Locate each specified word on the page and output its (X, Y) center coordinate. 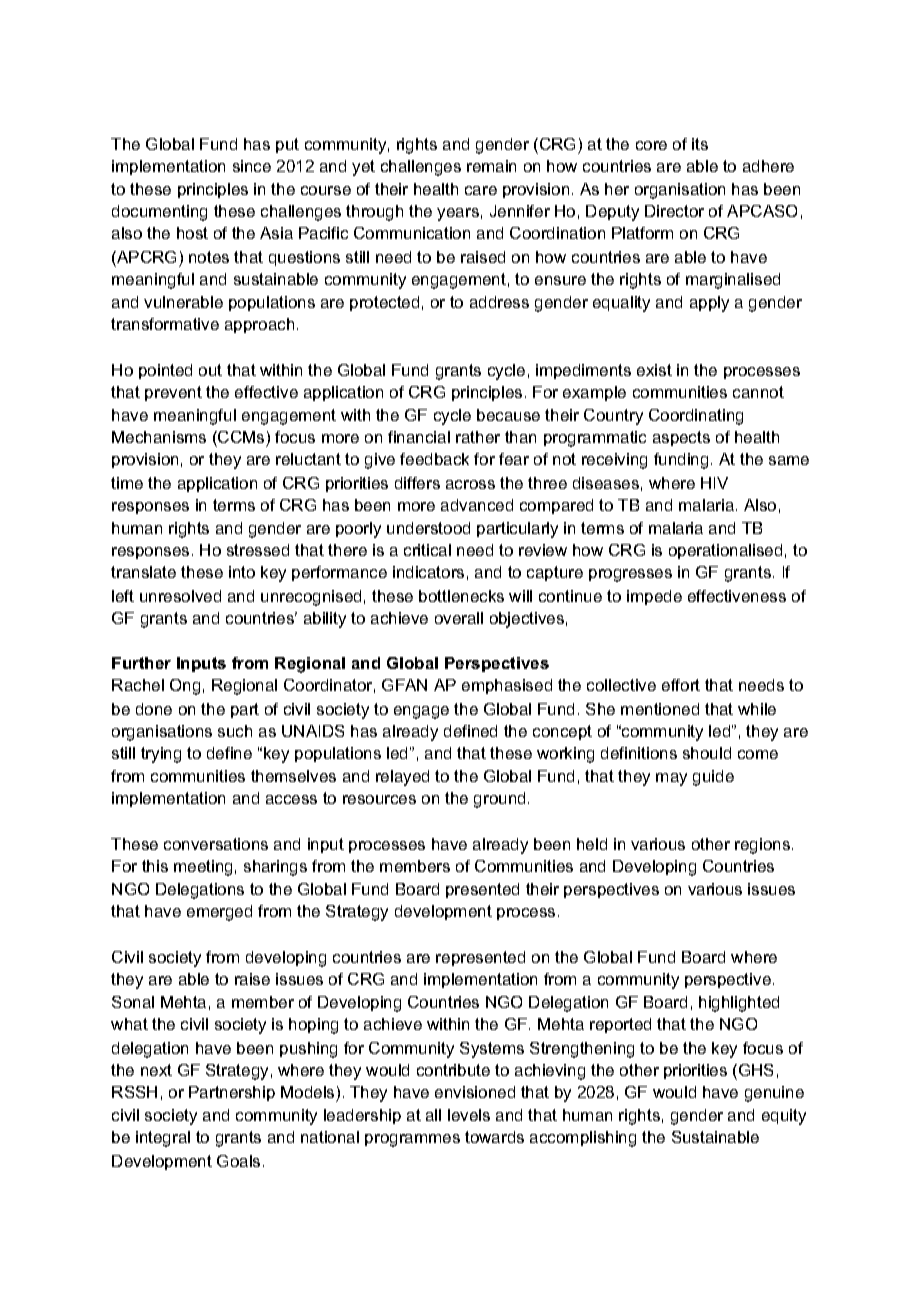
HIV (714, 483)
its (700, 144)
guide (713, 778)
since (252, 166)
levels (469, 1115)
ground (499, 800)
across (470, 484)
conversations (216, 844)
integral (163, 1139)
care (481, 190)
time (127, 483)
